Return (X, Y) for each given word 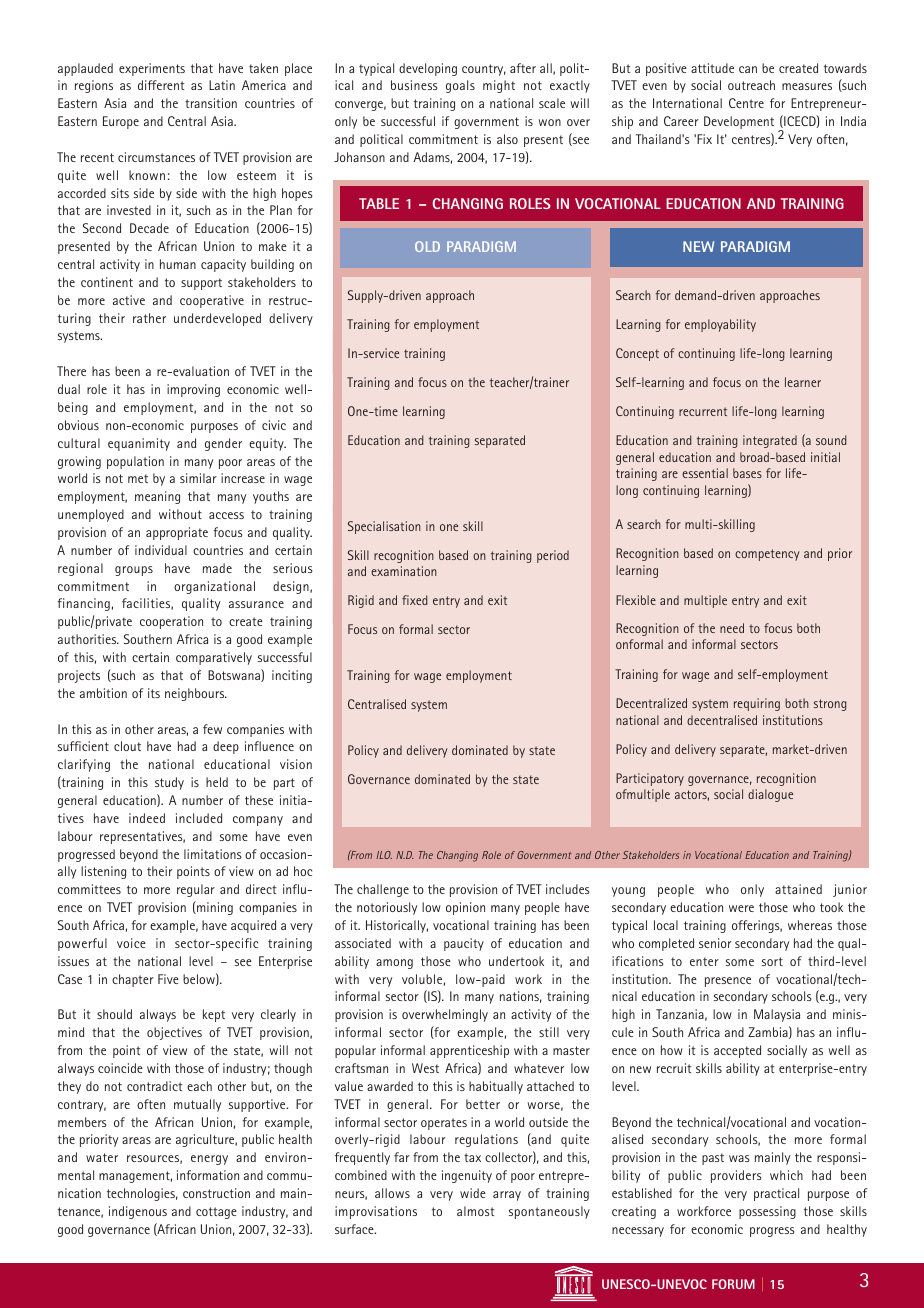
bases (747, 473)
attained (798, 889)
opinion (465, 908)
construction (216, 1193)
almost (476, 1211)
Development (739, 122)
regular (196, 890)
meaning (157, 497)
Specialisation (384, 527)
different (161, 85)
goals (460, 86)
